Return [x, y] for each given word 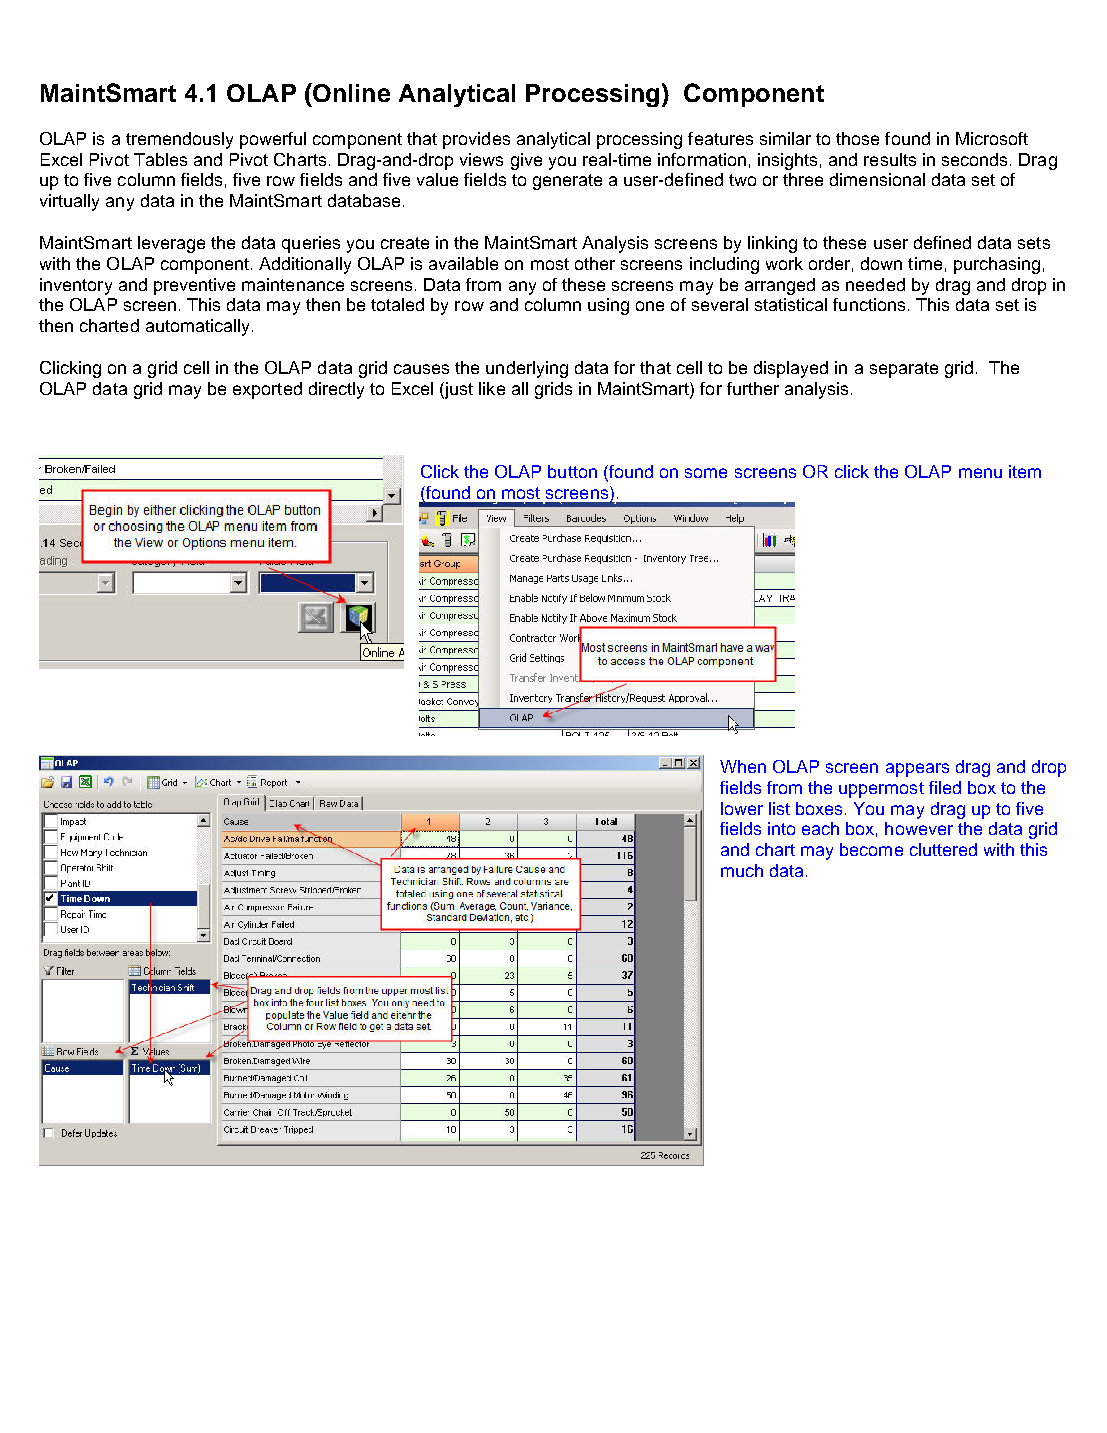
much [742, 870]
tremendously [179, 140]
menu [980, 473]
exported [267, 390]
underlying [527, 369]
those [857, 138]
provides [476, 140]
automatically [199, 327]
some [706, 473]
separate [904, 370]
